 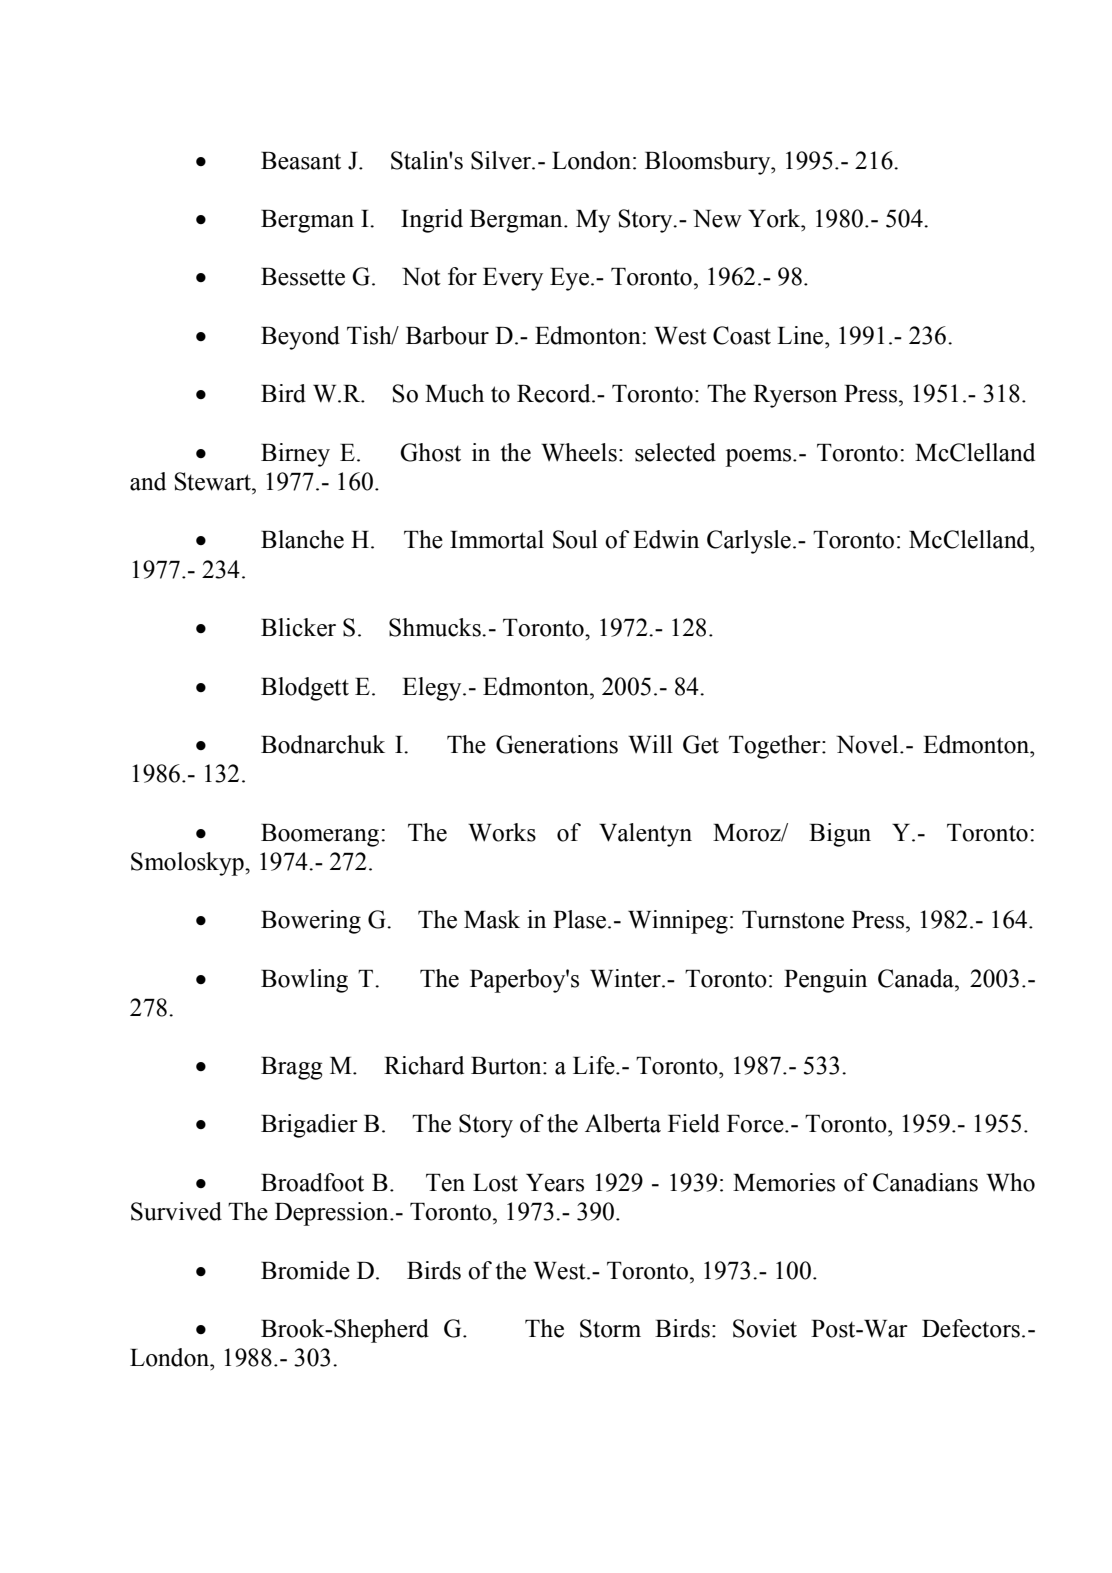 What do you see at coordinates (776, 747) in the screenshot?
I see `Together` at bounding box center [776, 747].
